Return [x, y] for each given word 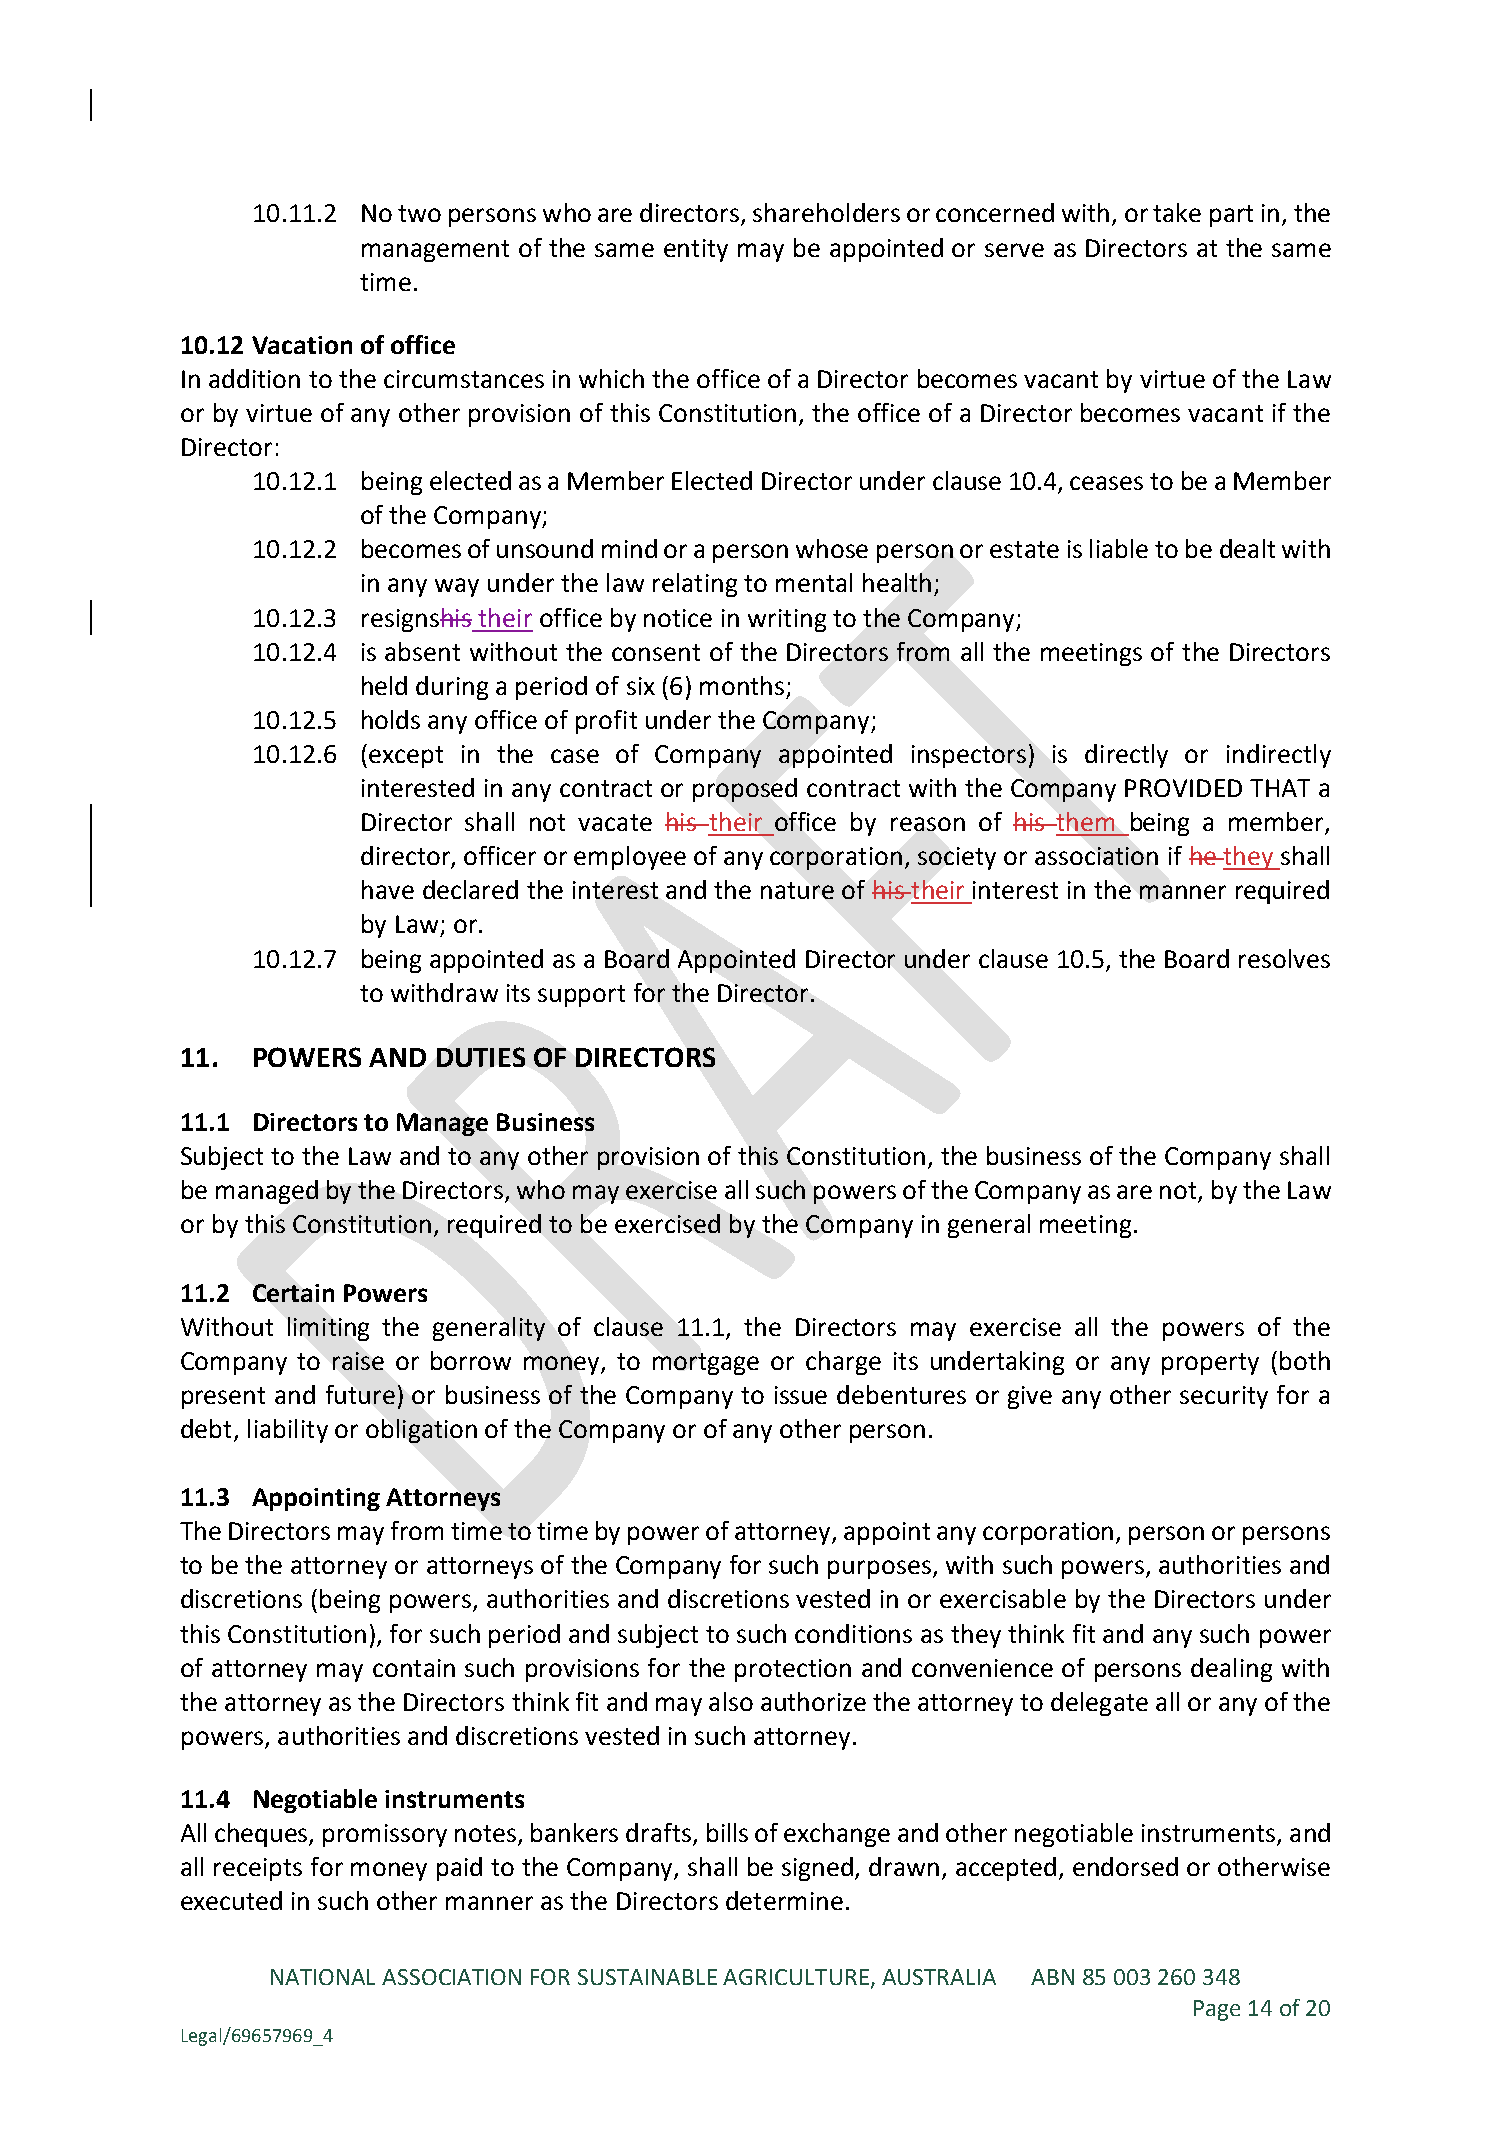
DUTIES [481, 1057]
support [581, 996]
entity [696, 250]
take [1177, 212]
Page [1217, 2010]
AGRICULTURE [797, 1978]
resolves [1284, 958]
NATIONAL [323, 1977]
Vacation [302, 345]
